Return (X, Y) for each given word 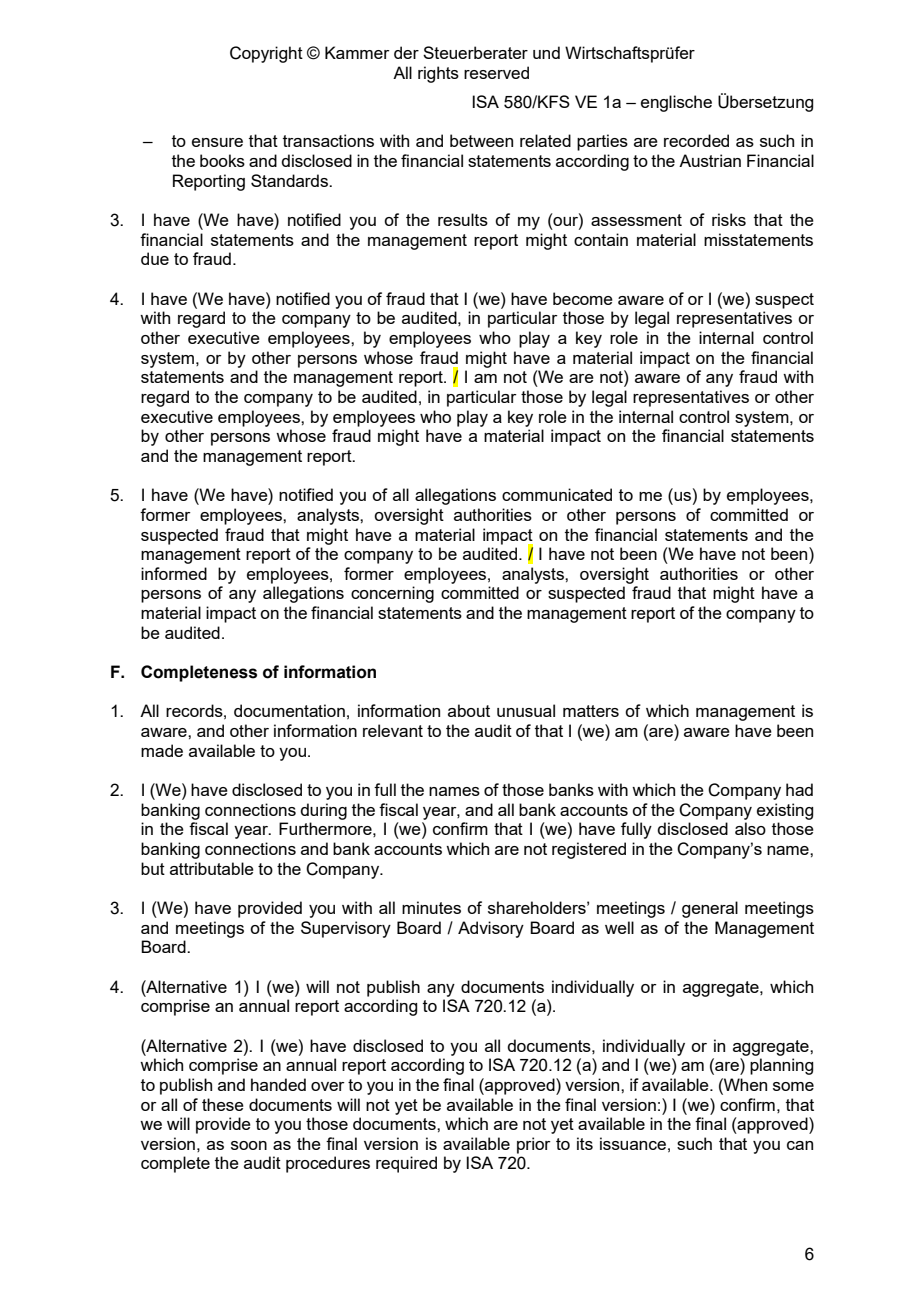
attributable (212, 868)
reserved (496, 72)
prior (534, 1145)
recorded (696, 140)
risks (729, 219)
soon (249, 1145)
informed (174, 573)
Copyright (266, 54)
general (710, 909)
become (583, 298)
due (155, 258)
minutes (431, 907)
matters (591, 711)
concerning (392, 594)
